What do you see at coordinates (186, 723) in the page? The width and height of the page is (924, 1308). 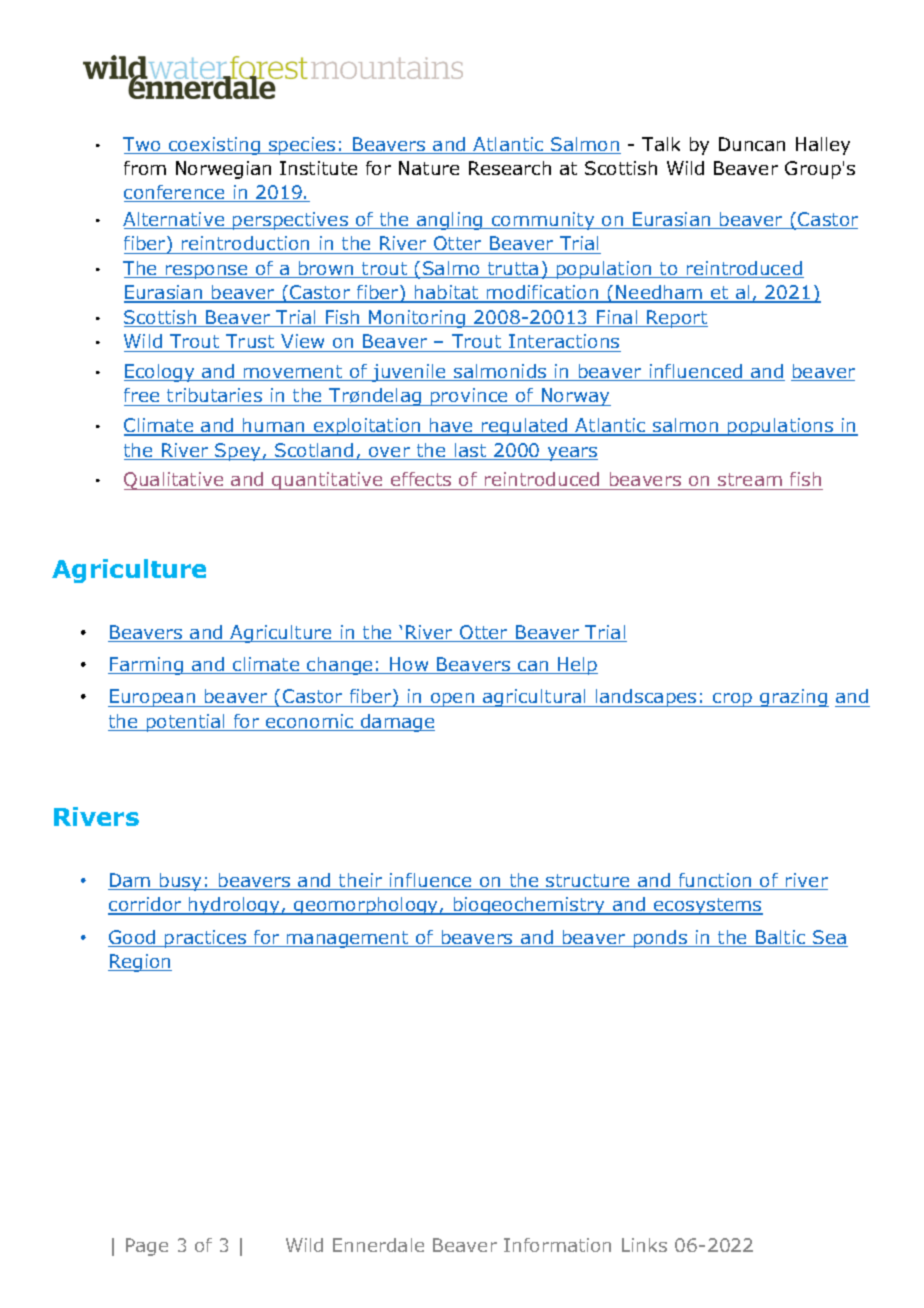 I see `potential` at bounding box center [186, 723].
